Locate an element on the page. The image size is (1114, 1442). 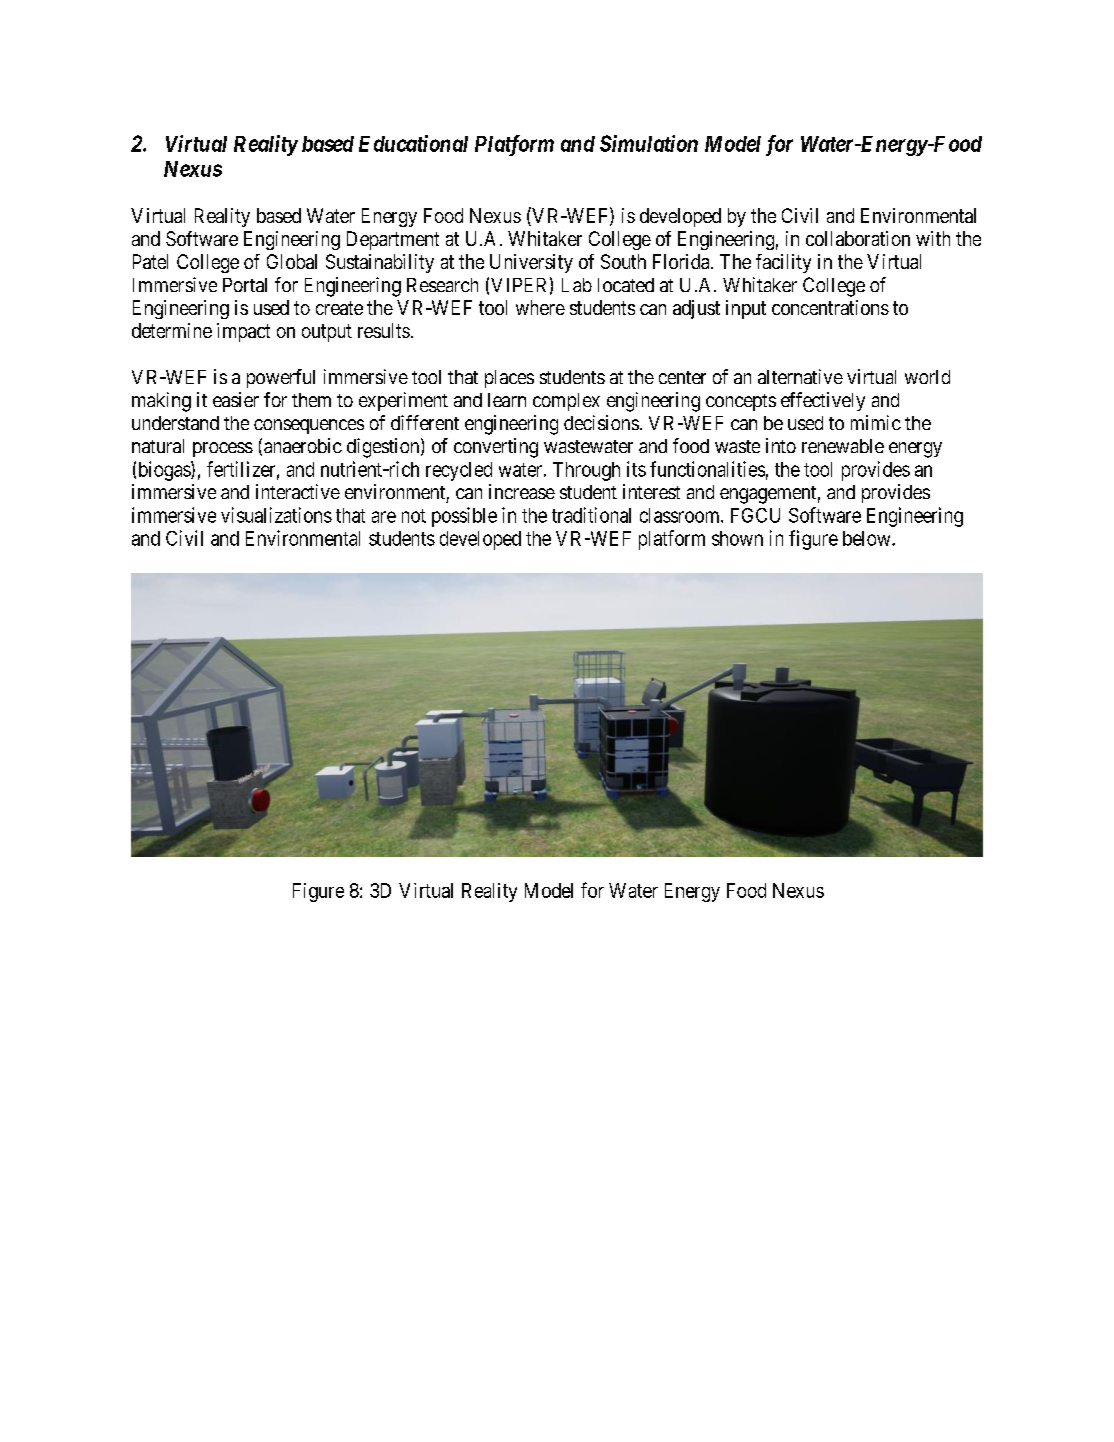
University is located at coordinates (531, 263).
